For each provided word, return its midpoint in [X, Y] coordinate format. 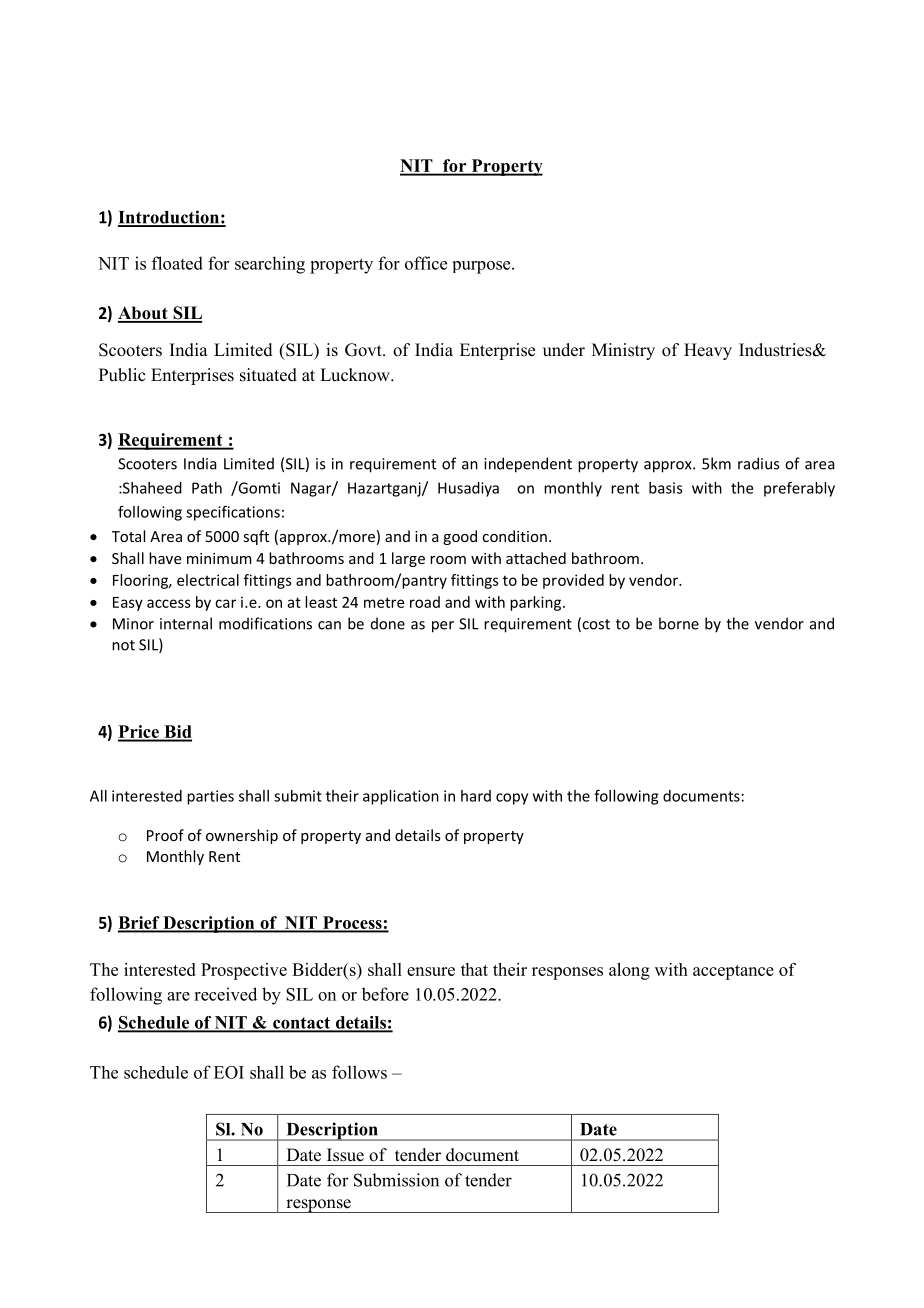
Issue [345, 1155]
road [425, 602]
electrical [208, 580]
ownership [242, 836]
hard [476, 796]
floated [177, 263]
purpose [483, 267]
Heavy [708, 351]
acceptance [733, 972]
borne [679, 623]
